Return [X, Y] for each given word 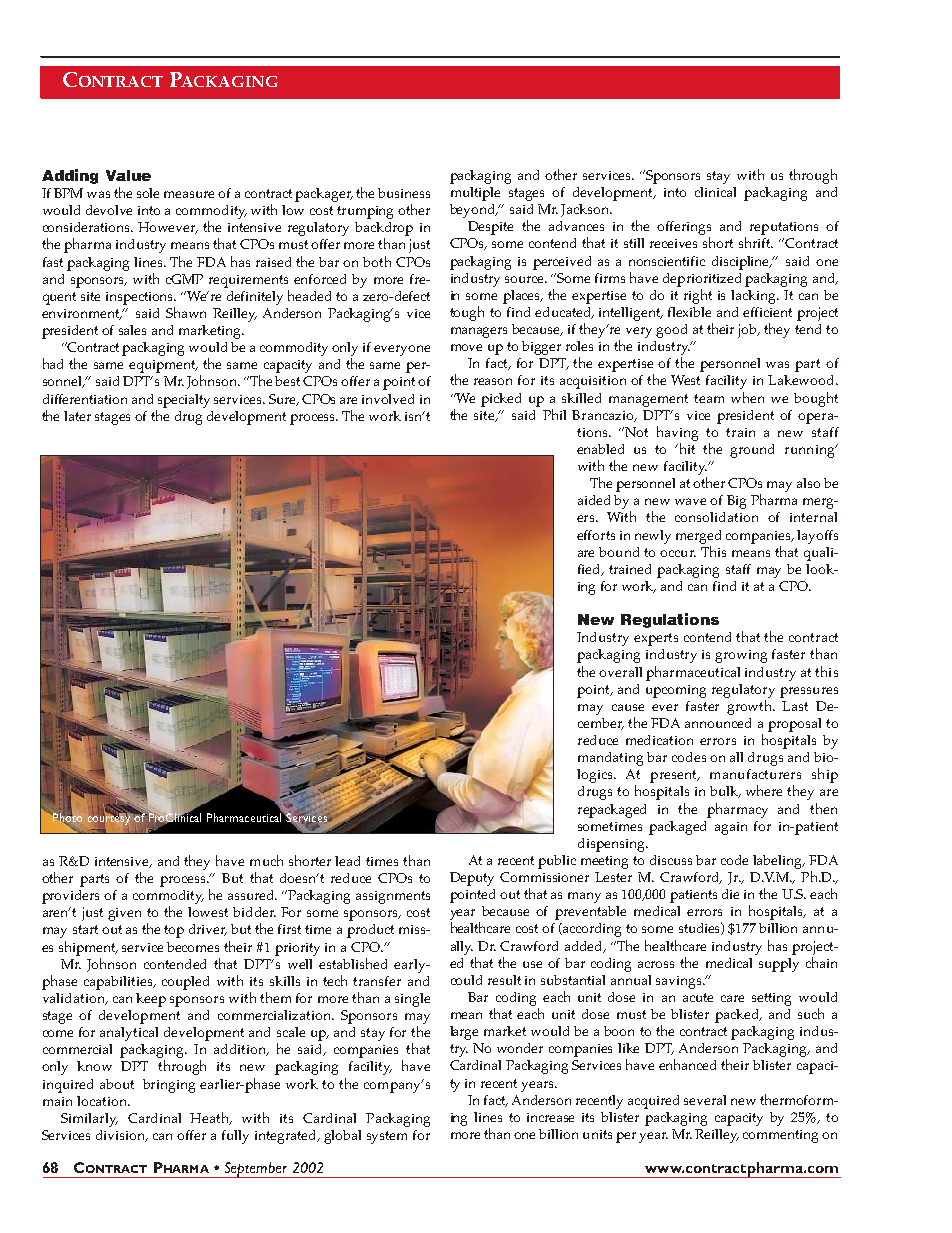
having [677, 433]
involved [388, 399]
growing [741, 656]
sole [148, 193]
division [121, 1136]
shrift [756, 242]
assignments [393, 897]
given [124, 914]
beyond [473, 211]
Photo [66, 817]
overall [620, 672]
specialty [184, 401]
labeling [778, 862]
